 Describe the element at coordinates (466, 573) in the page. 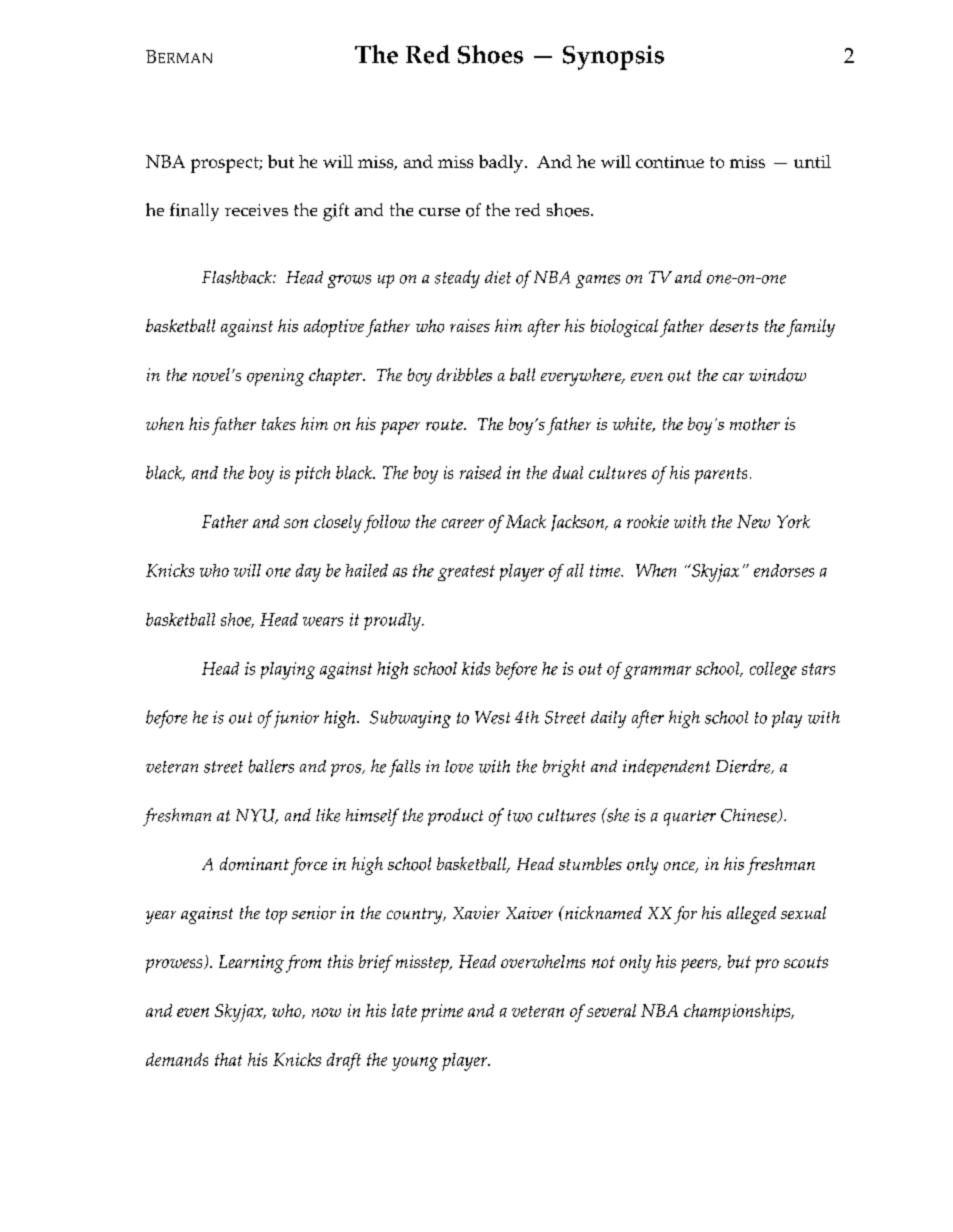

I see `greatest` at that location.
